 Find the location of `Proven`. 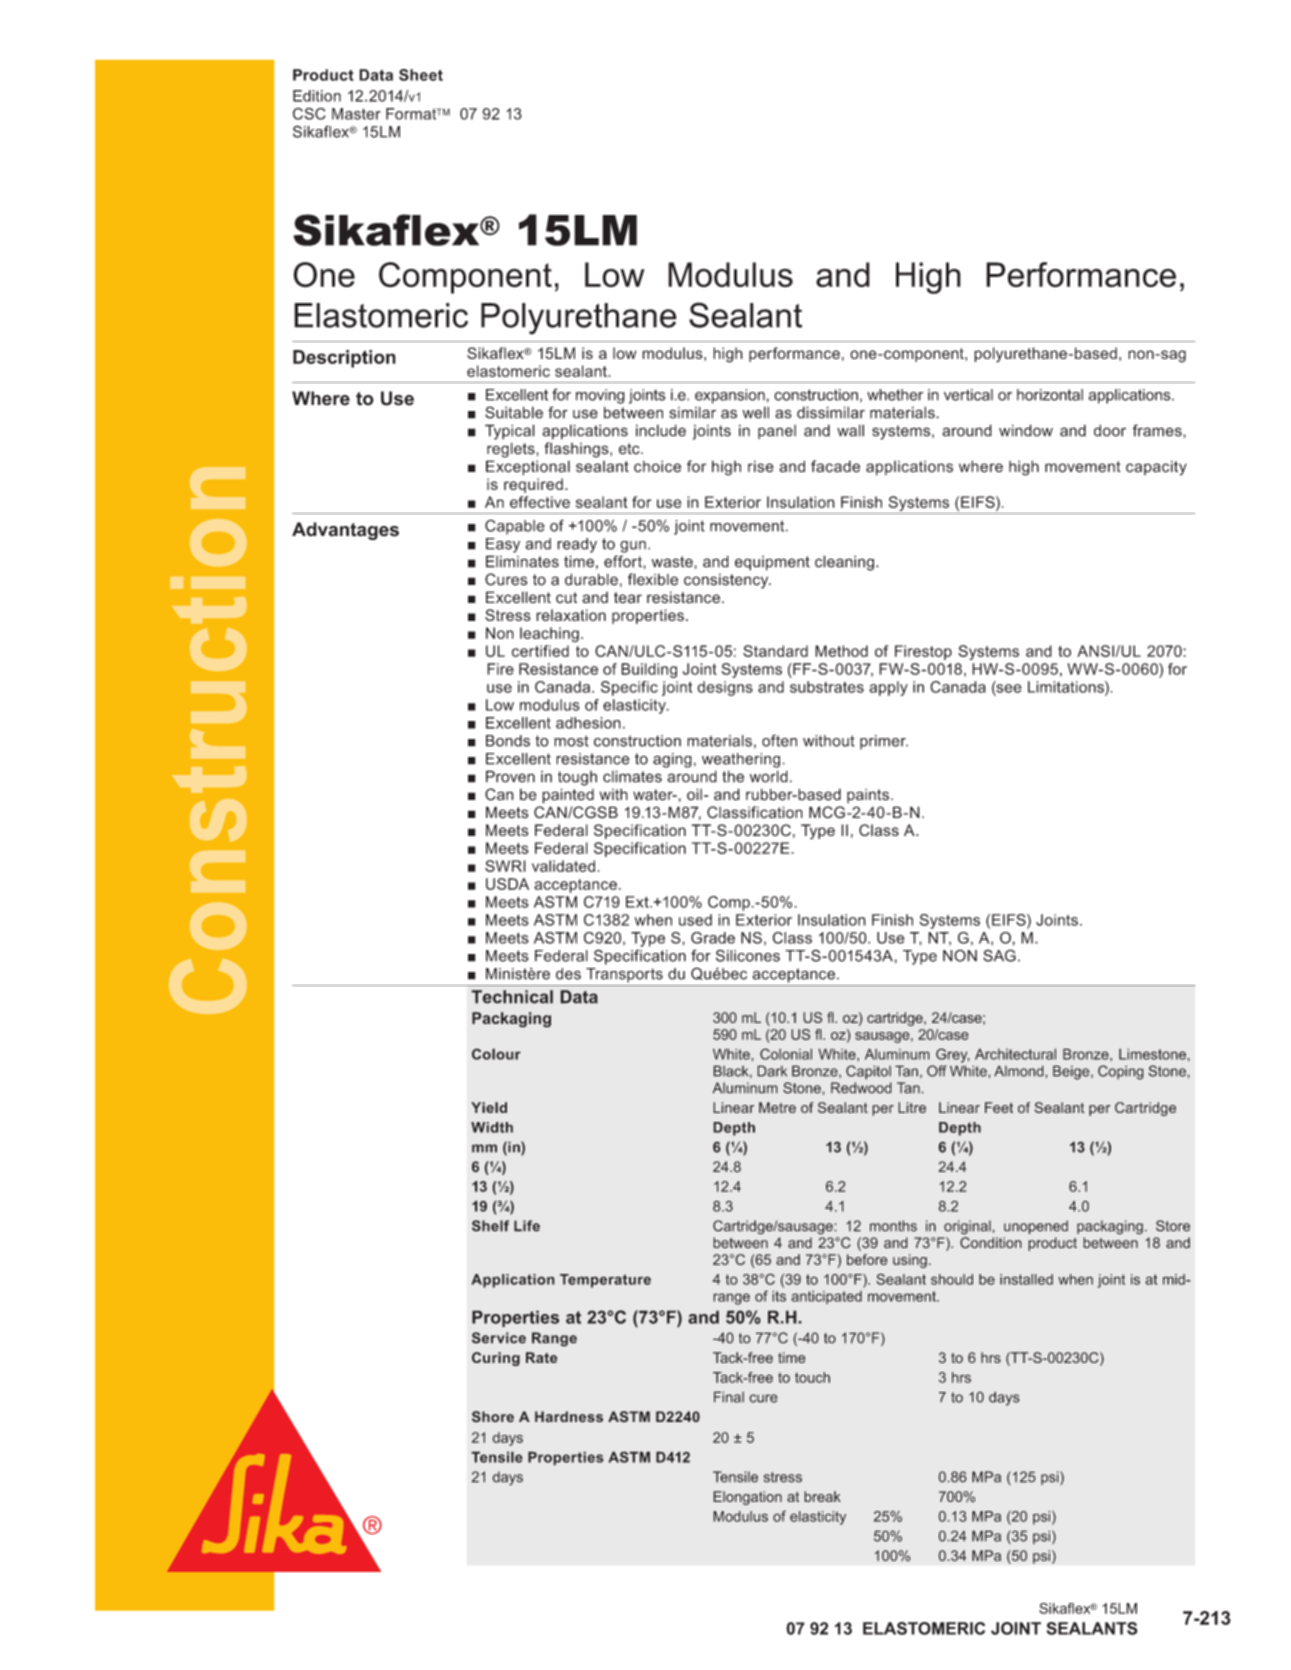

Proven is located at coordinates (510, 776).
